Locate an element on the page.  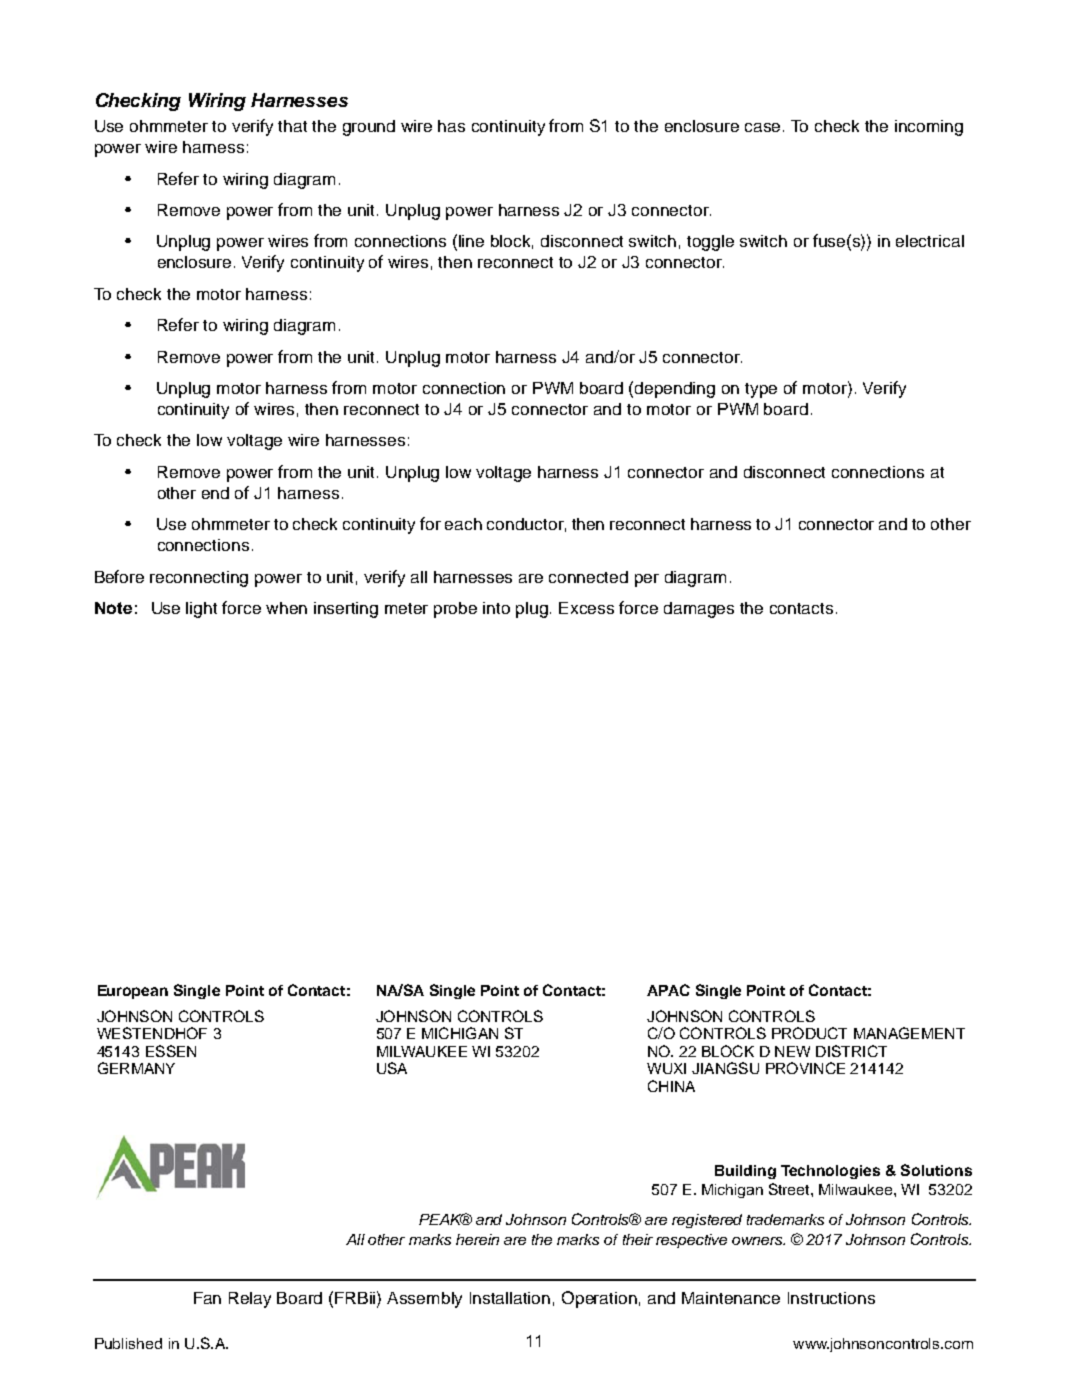
European is located at coordinates (133, 992).
